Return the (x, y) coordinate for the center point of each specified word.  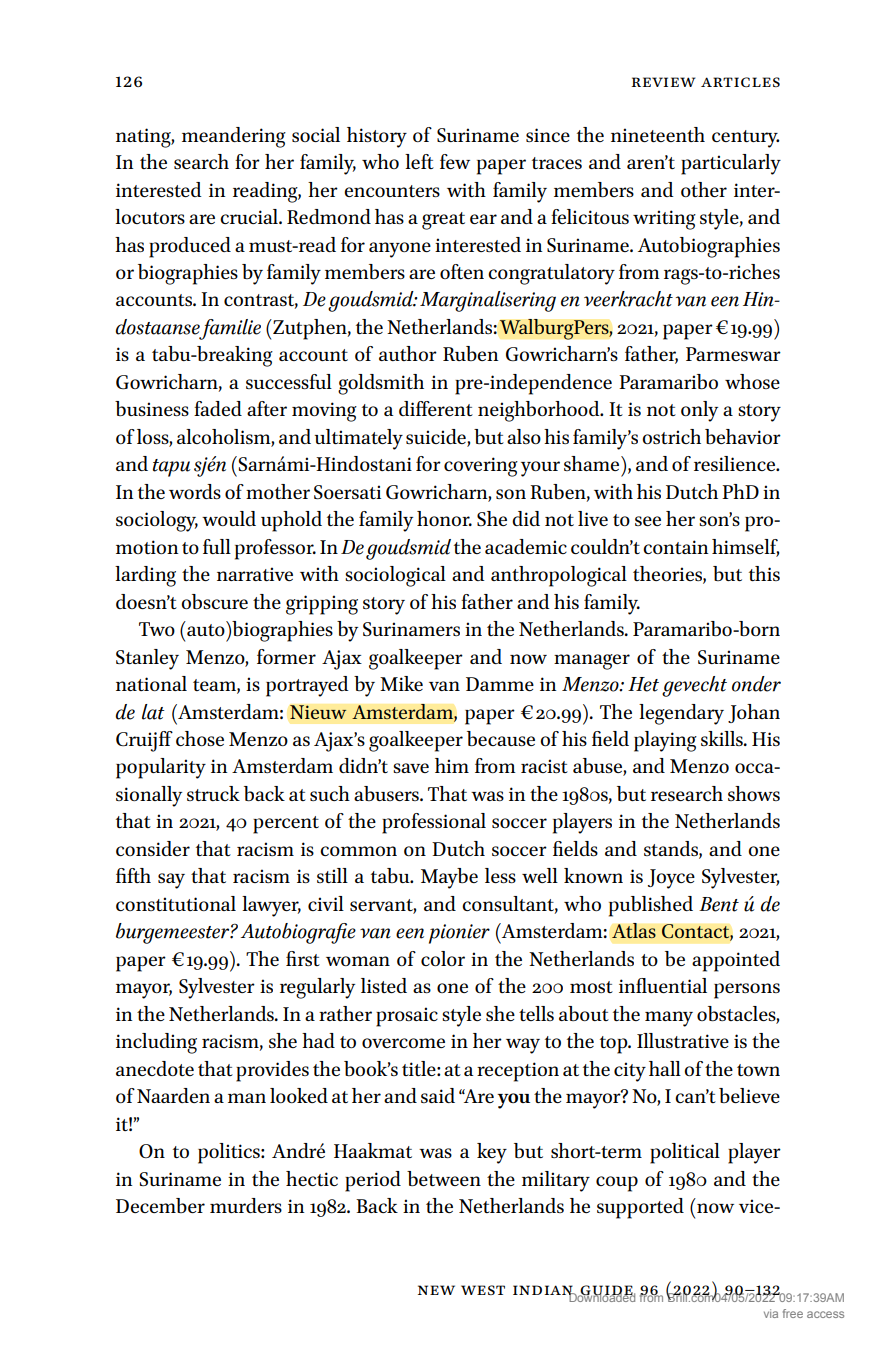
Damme (500, 684)
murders (246, 1205)
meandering (234, 137)
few (455, 161)
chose (200, 738)
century (745, 139)
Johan (754, 713)
